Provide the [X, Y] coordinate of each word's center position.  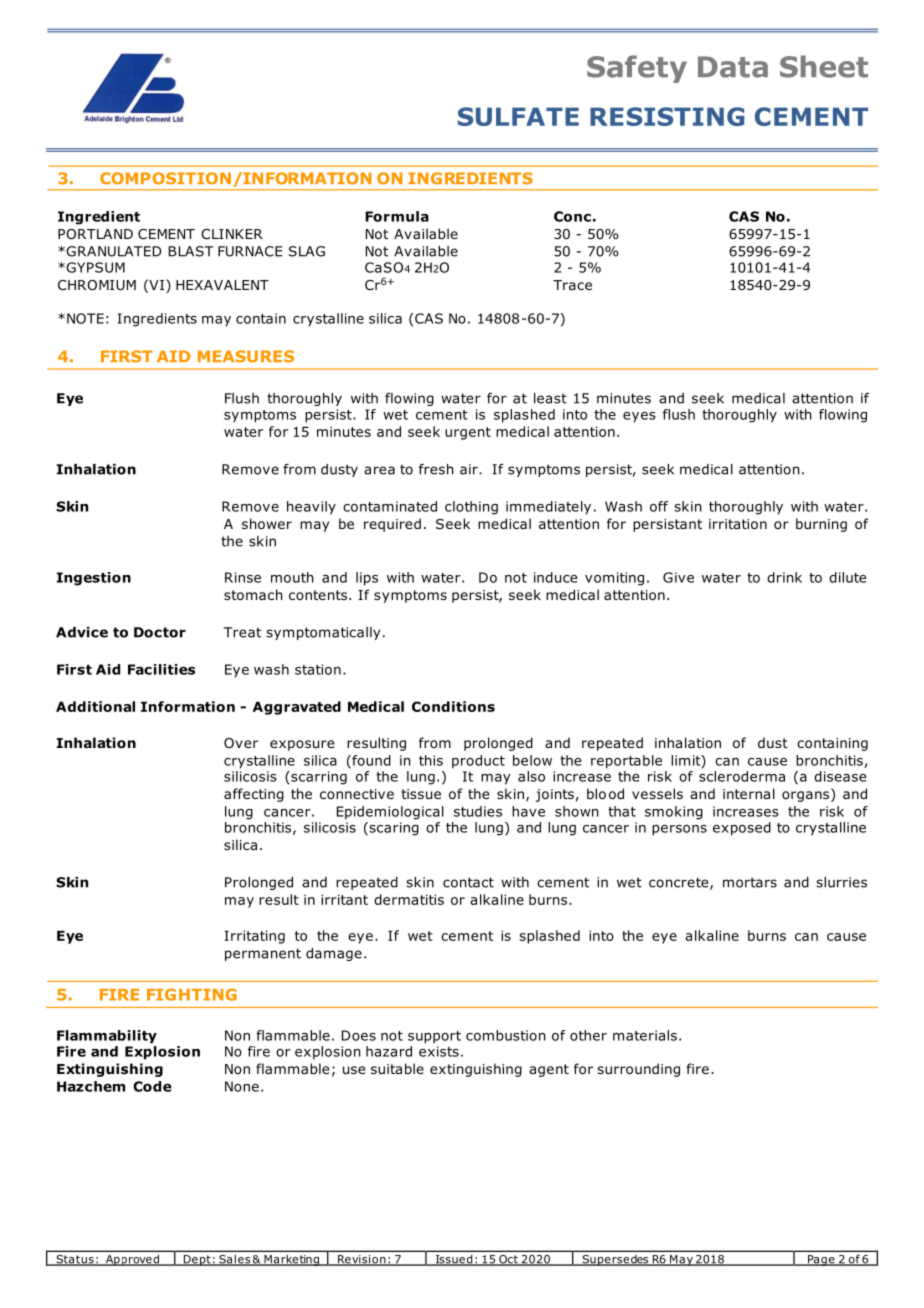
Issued [454, 1260]
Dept [197, 1260]
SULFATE [518, 116]
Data [733, 67]
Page [821, 1260]
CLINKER [232, 234]
